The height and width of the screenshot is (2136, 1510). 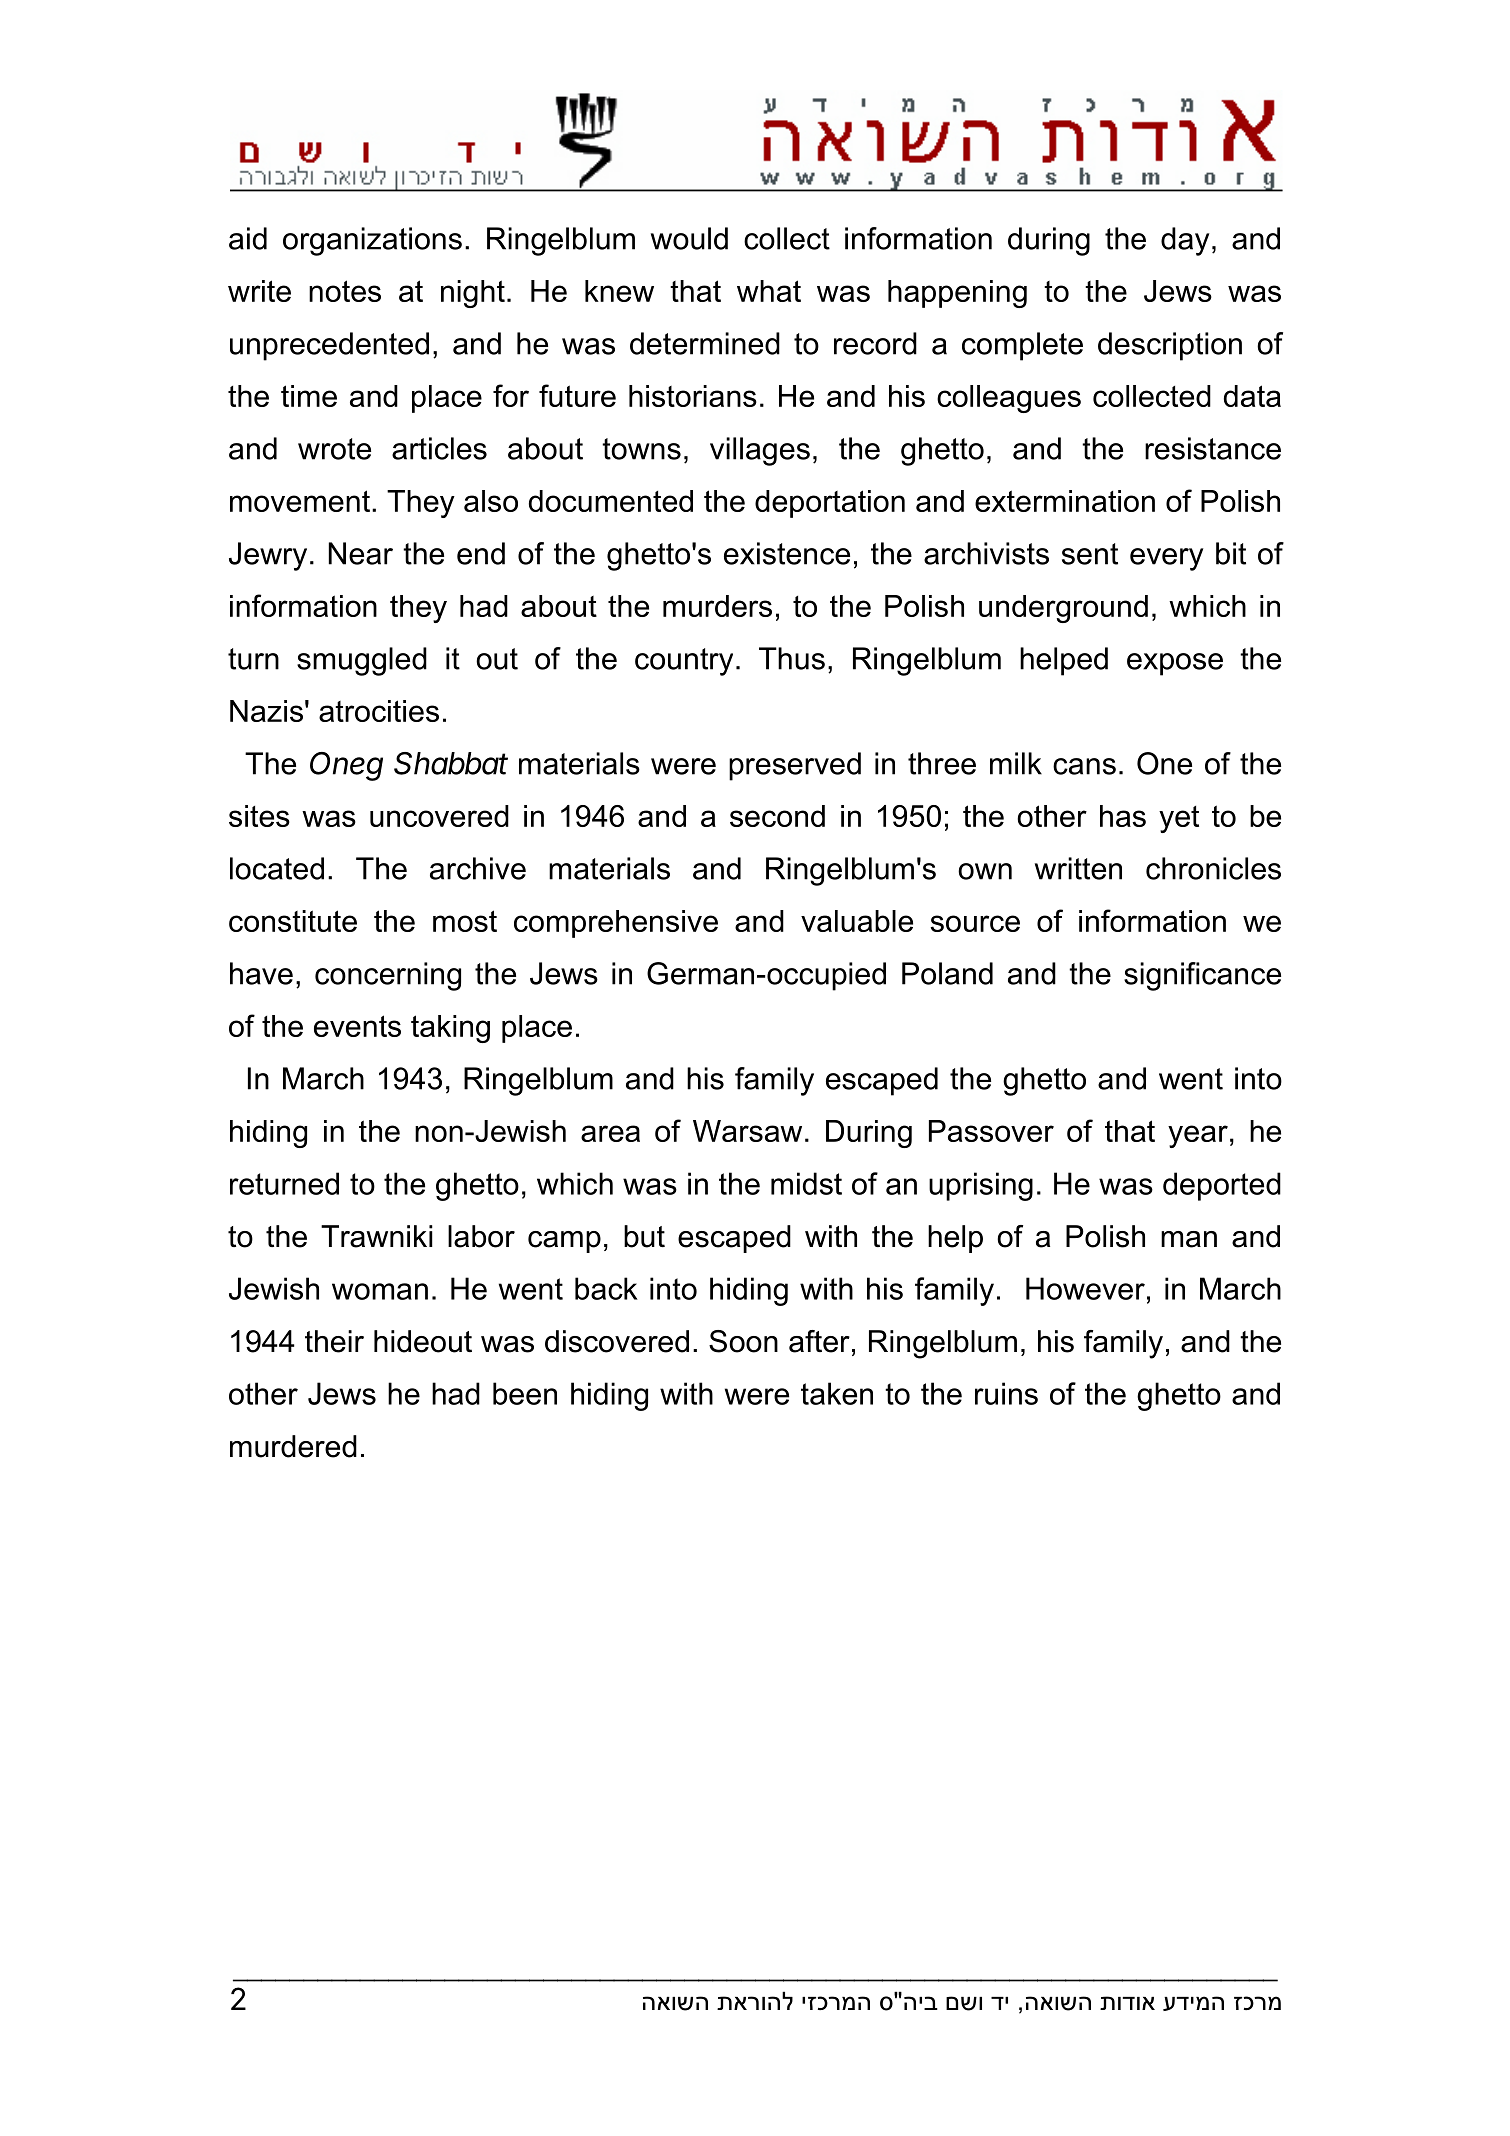 What do you see at coordinates (769, 291) in the screenshot?
I see `what` at bounding box center [769, 291].
